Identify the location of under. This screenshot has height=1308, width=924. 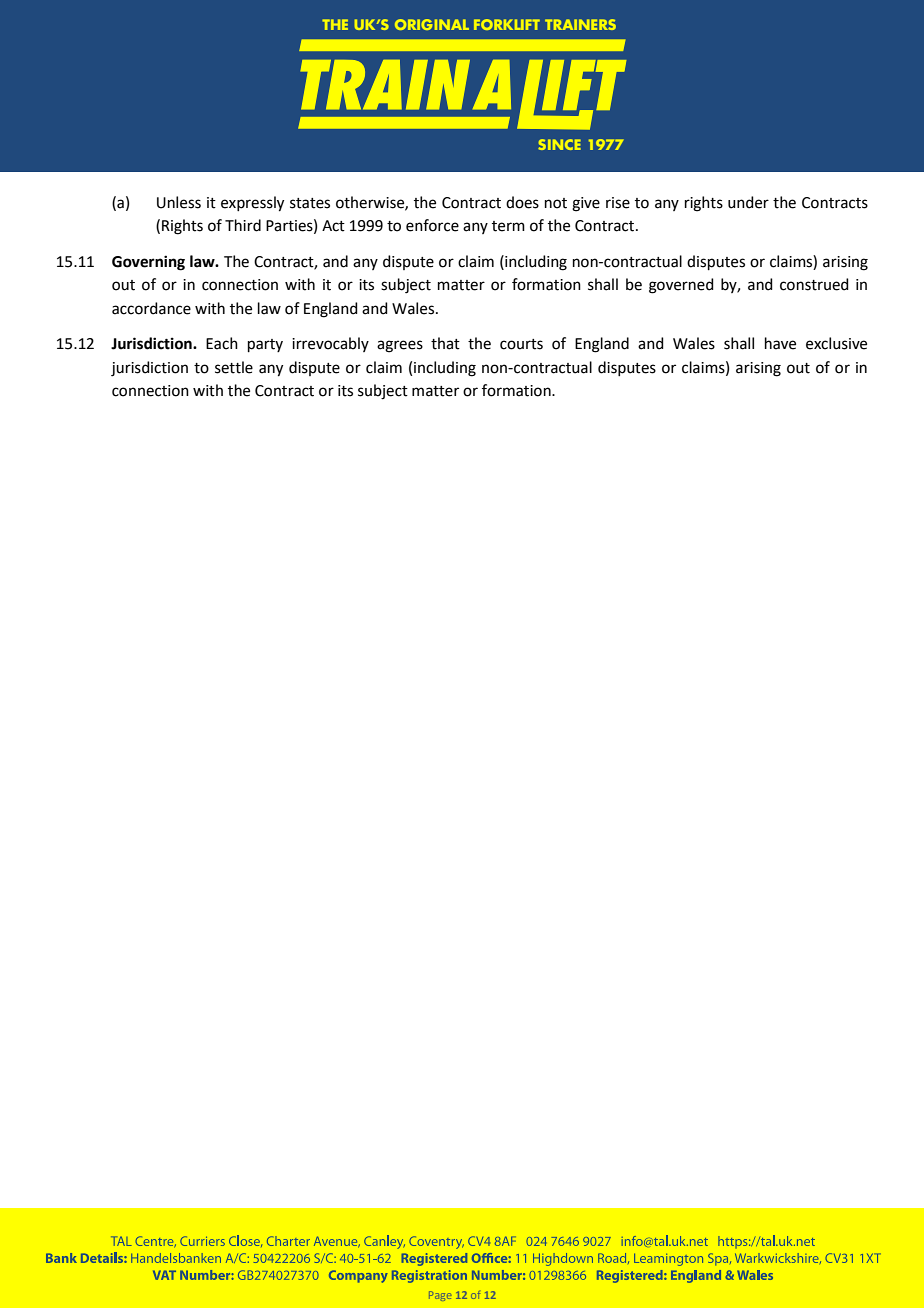
(748, 202).
